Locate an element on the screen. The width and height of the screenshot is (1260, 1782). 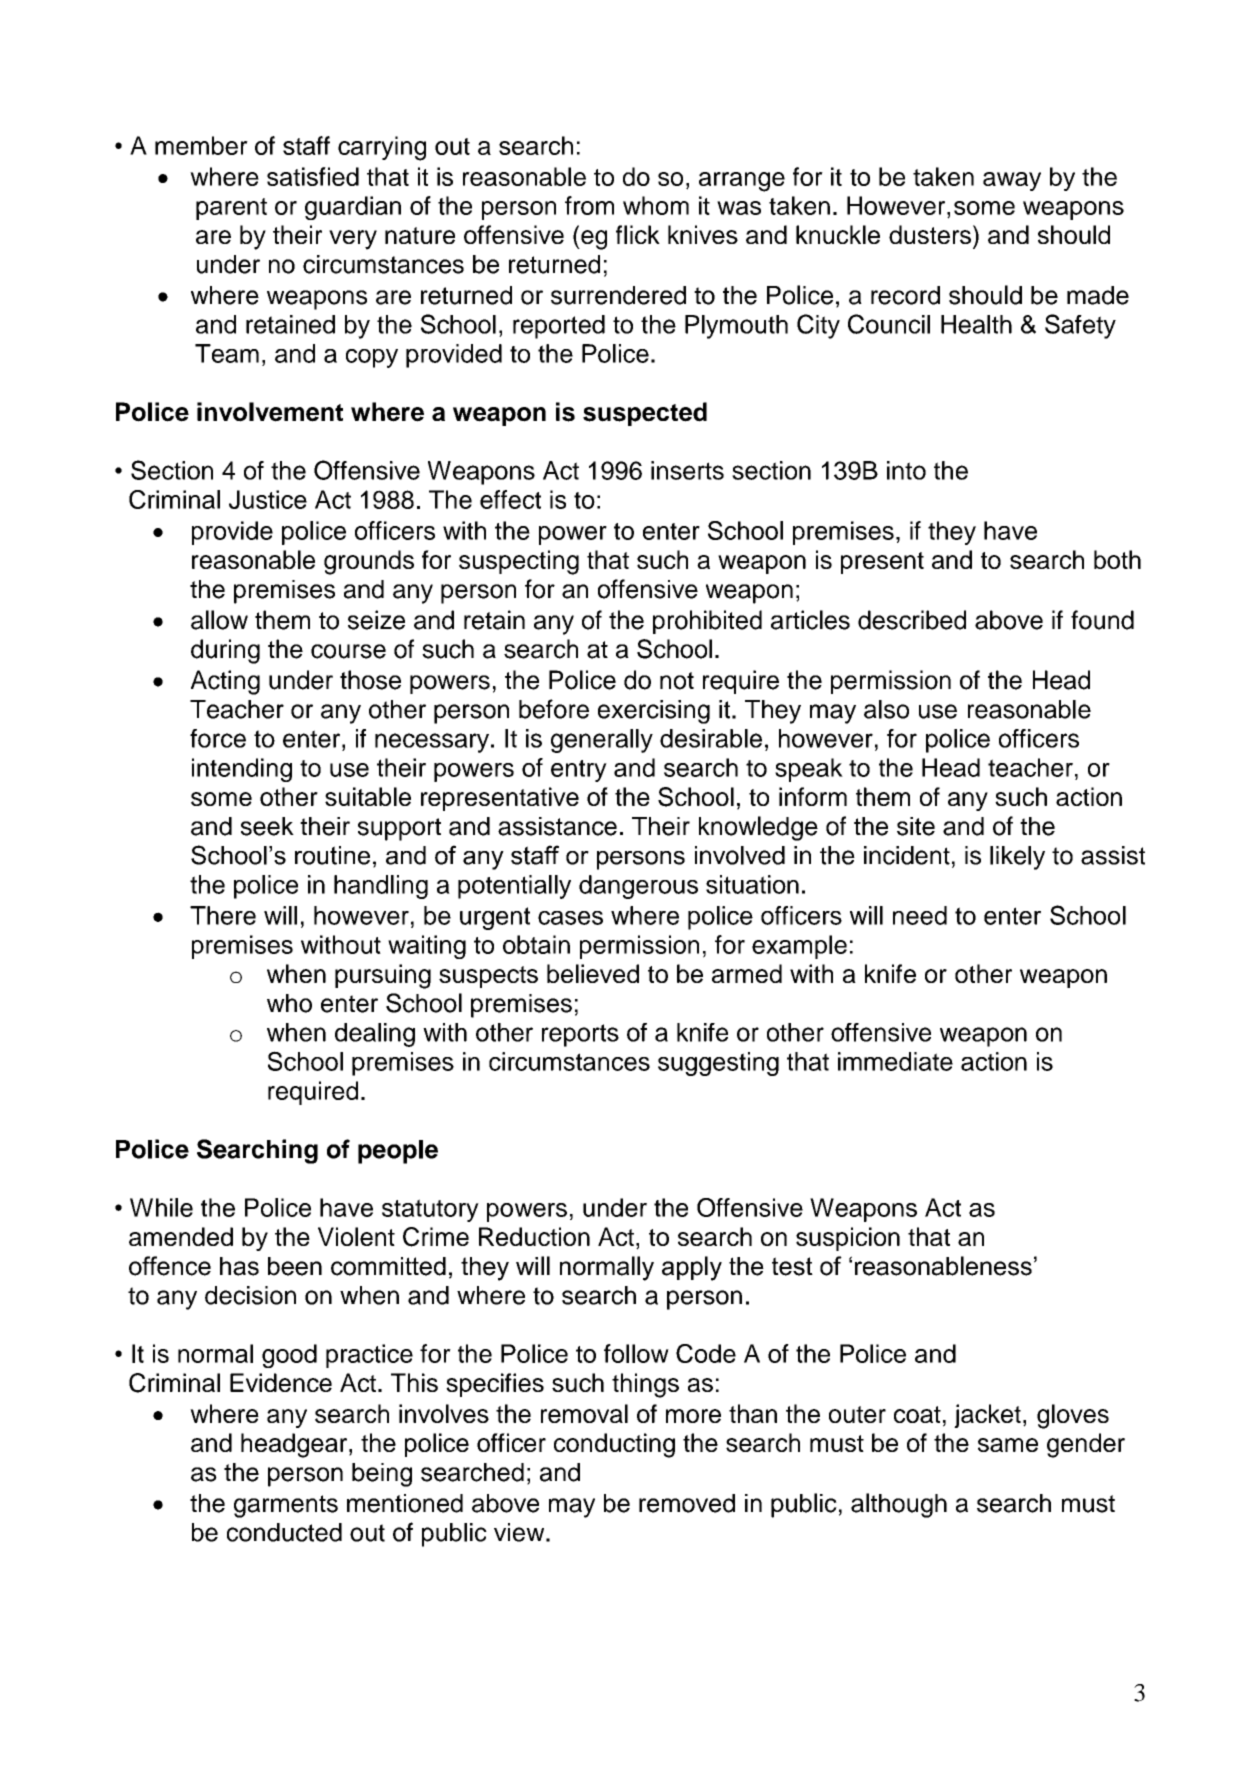
whom is located at coordinates (656, 205).
